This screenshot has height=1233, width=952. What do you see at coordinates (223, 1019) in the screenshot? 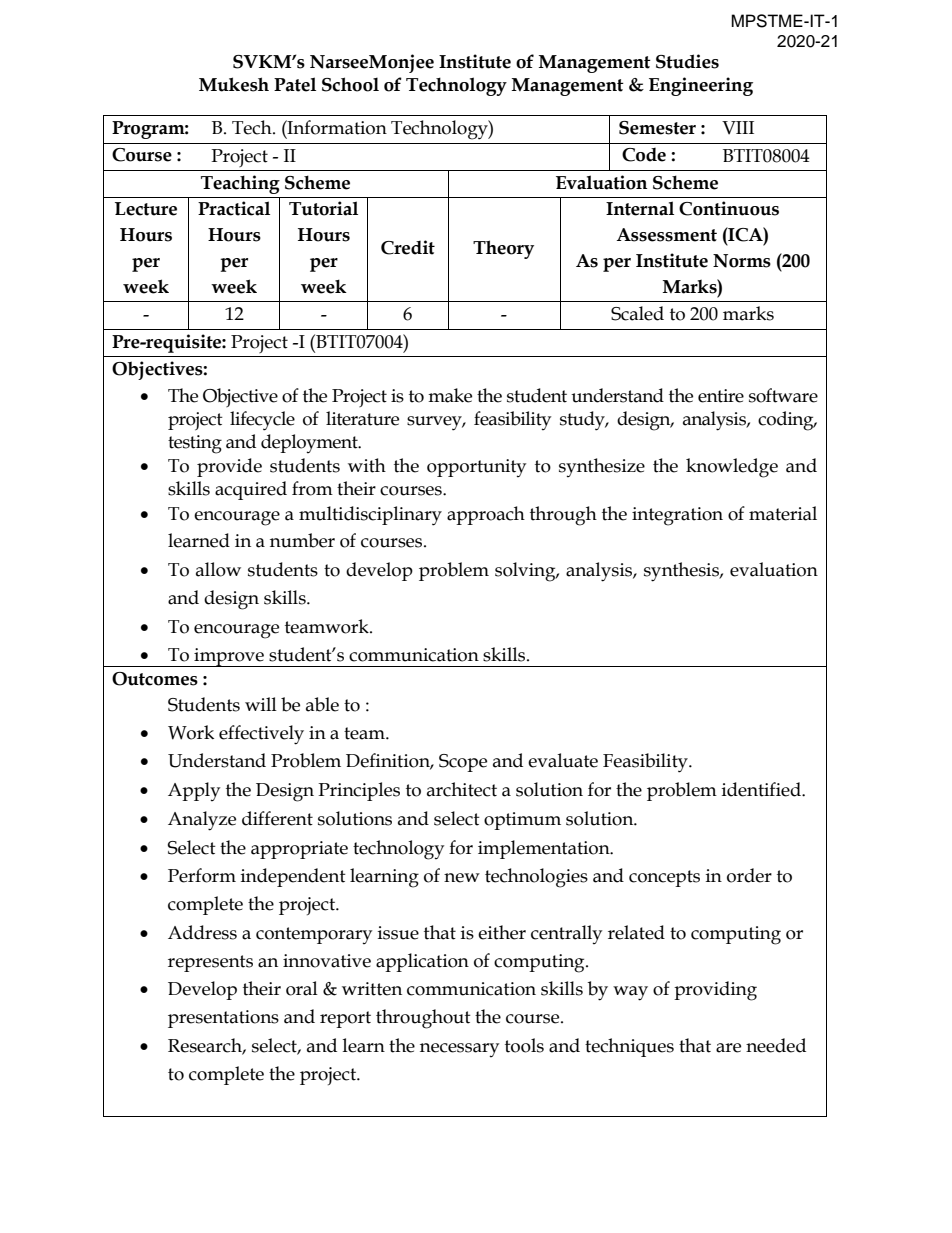
I see `presentations` at bounding box center [223, 1019].
